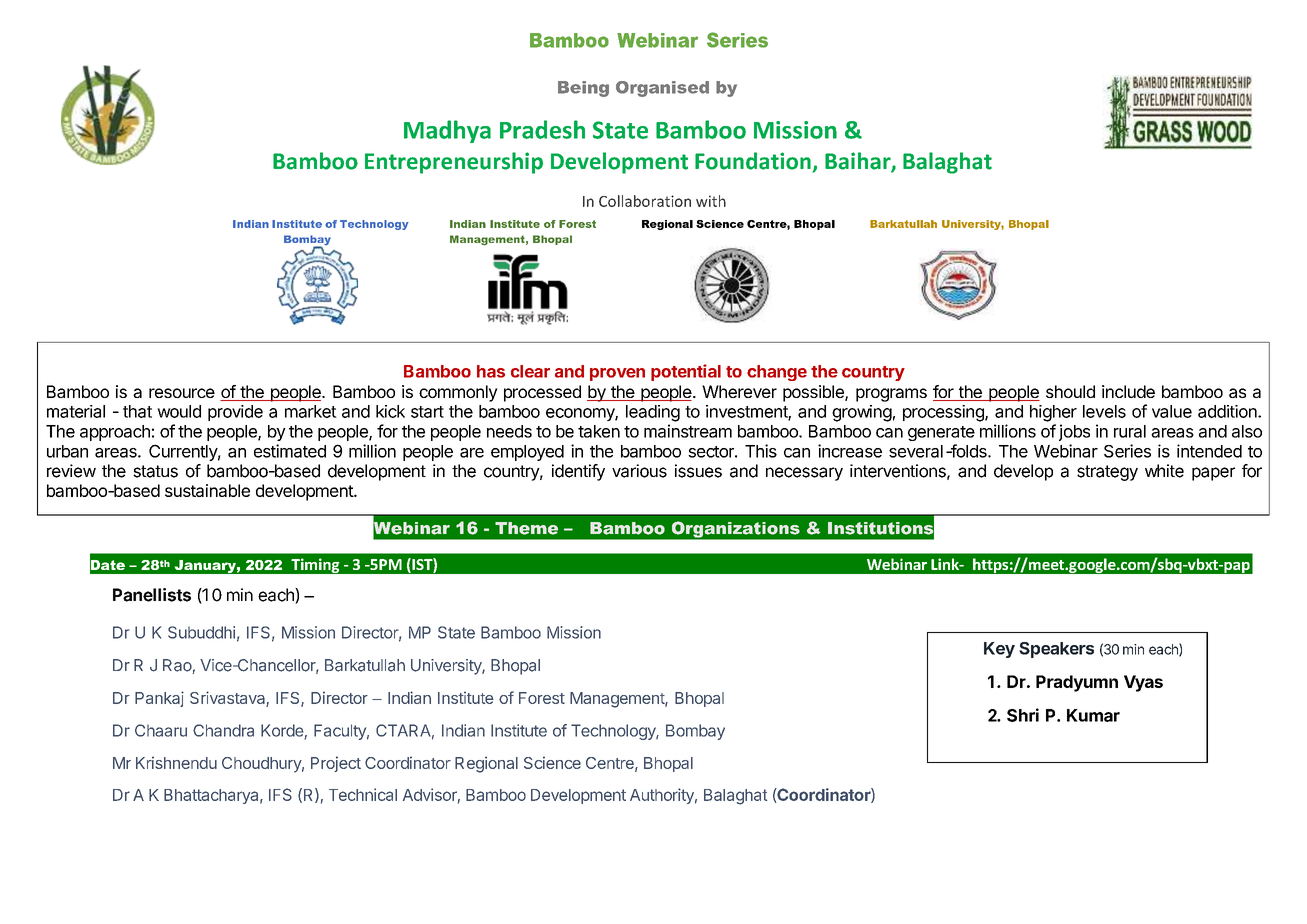 The image size is (1307, 924). I want to click on rural, so click(1130, 431).
